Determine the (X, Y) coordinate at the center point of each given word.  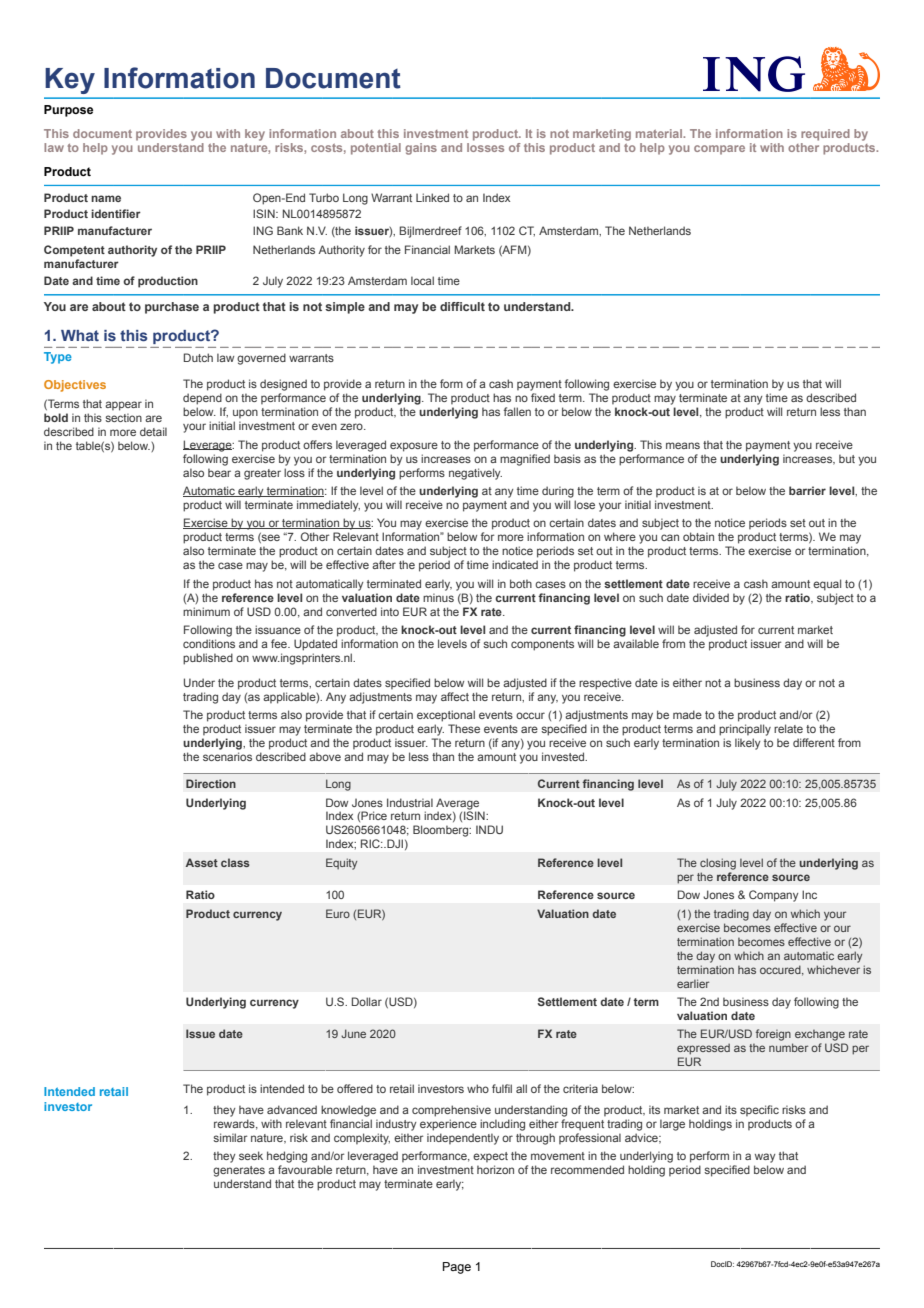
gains (421, 149)
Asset (202, 862)
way (765, 1158)
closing (718, 864)
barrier (807, 490)
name (106, 198)
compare (719, 150)
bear (219, 472)
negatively (475, 474)
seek (251, 1155)
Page (457, 1268)
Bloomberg (442, 831)
